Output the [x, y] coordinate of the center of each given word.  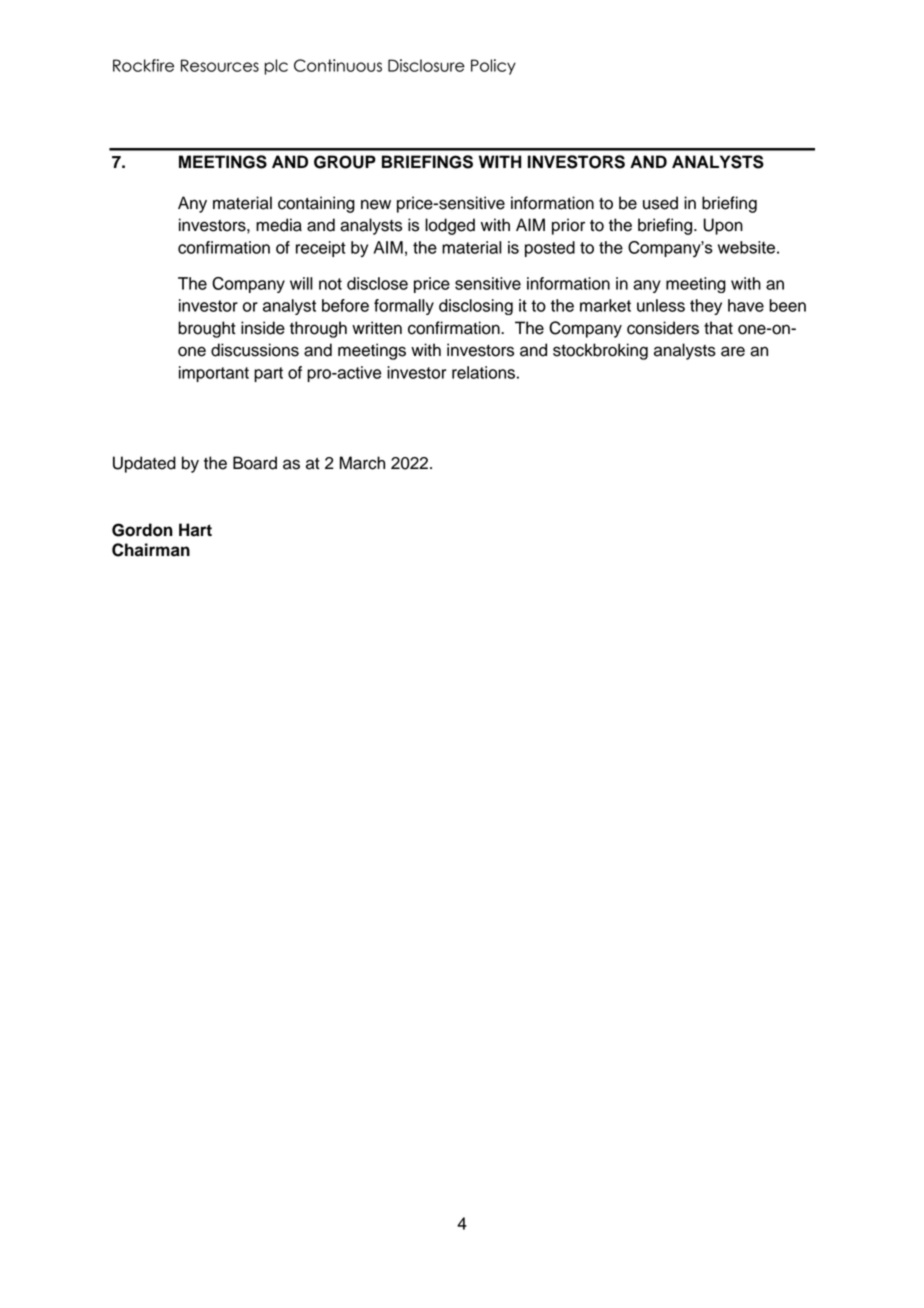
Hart [195, 530]
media [279, 225]
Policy [493, 67]
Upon [723, 226]
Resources [220, 65]
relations [483, 372]
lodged [450, 226]
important [214, 374]
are [733, 351]
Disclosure [426, 65]
